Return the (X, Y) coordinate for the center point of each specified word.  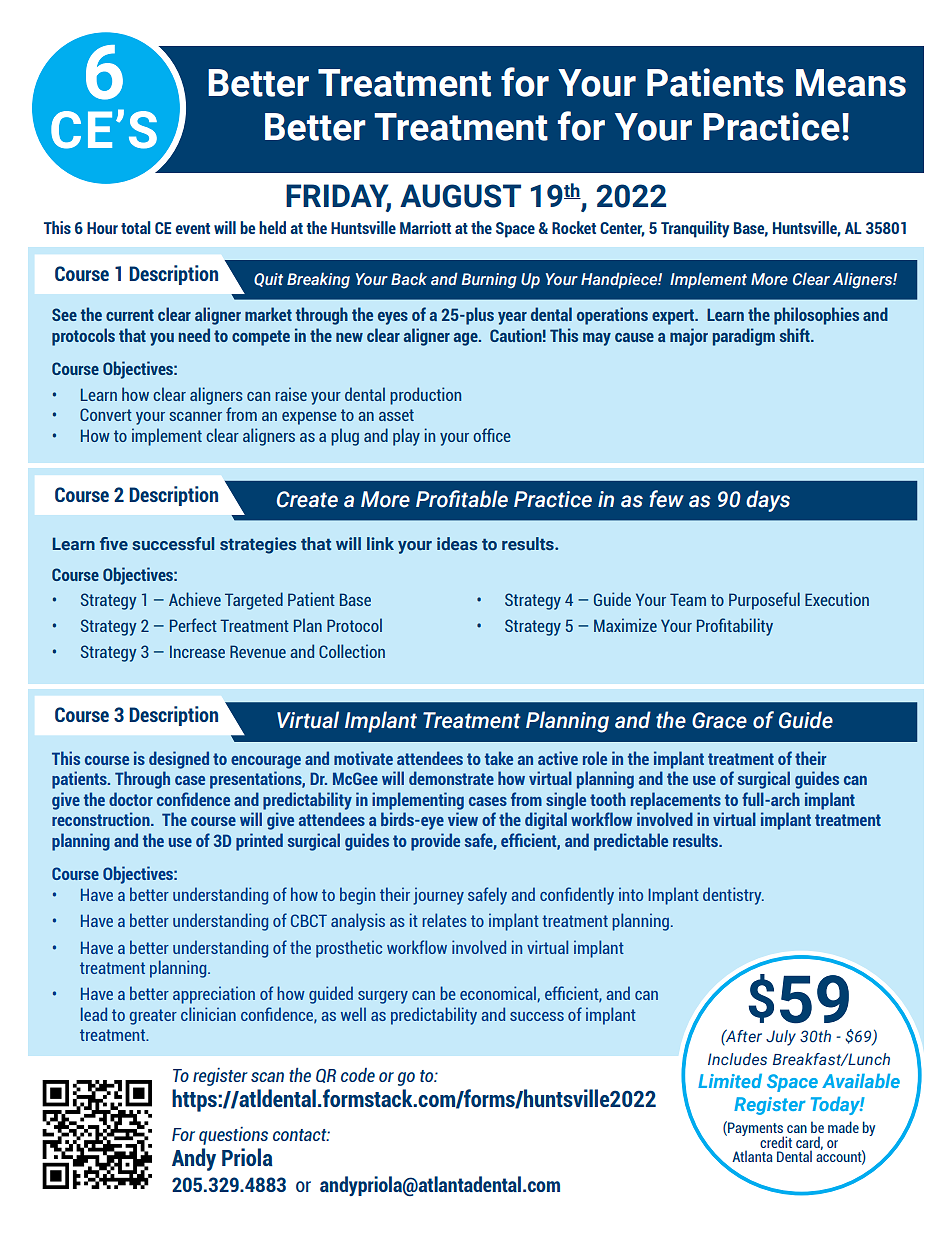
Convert (106, 414)
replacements (676, 801)
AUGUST (460, 196)
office (492, 435)
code (358, 1075)
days (768, 501)
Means (851, 83)
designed (179, 760)
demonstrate (451, 778)
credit (776, 1142)
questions (233, 1136)
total (136, 227)
